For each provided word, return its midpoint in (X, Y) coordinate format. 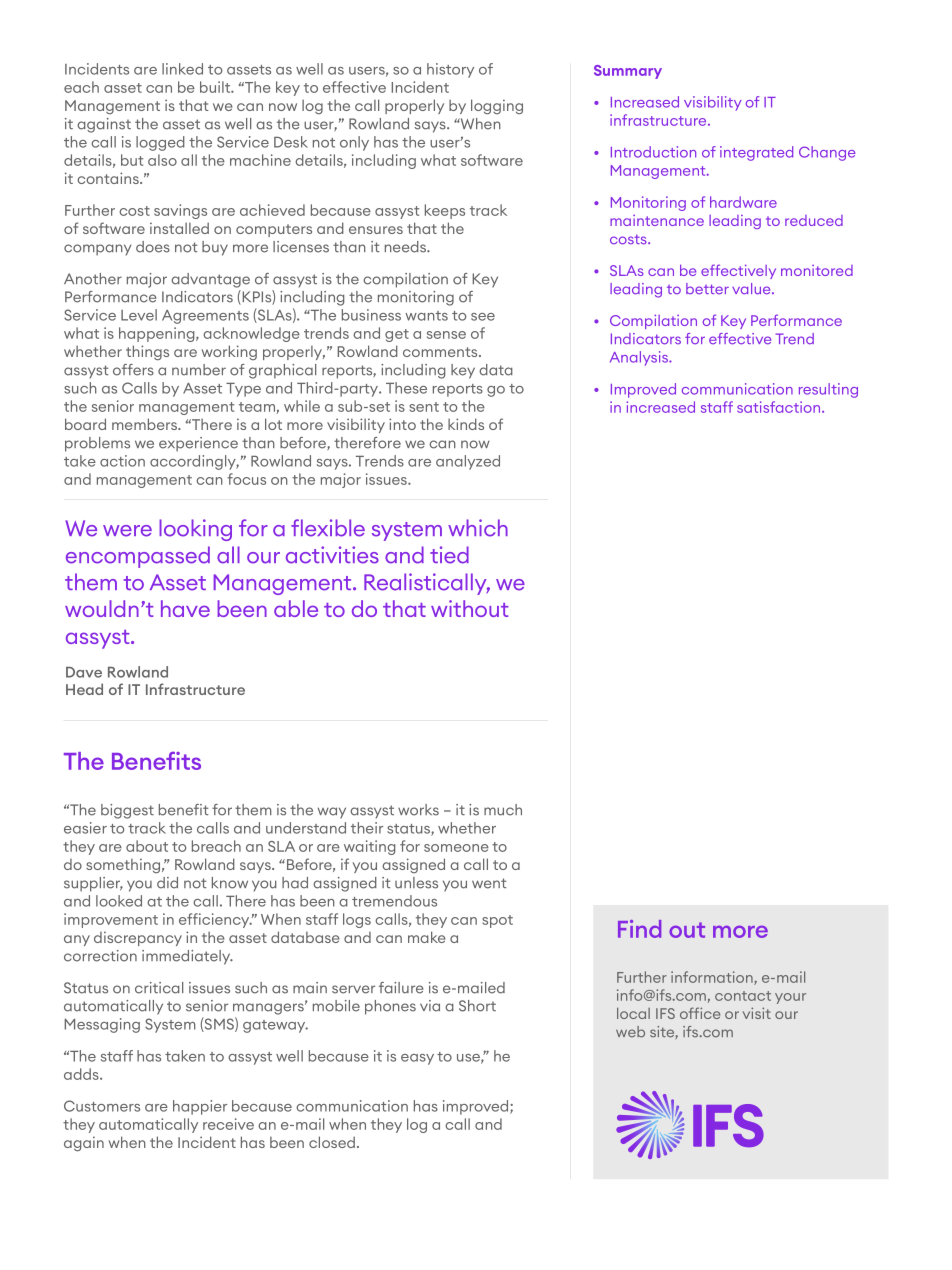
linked (182, 69)
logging (497, 106)
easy (417, 1059)
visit (757, 1013)
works (418, 810)
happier (200, 1107)
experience (198, 444)
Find (639, 929)
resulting (828, 390)
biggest (127, 811)
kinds (466, 424)
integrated (756, 153)
